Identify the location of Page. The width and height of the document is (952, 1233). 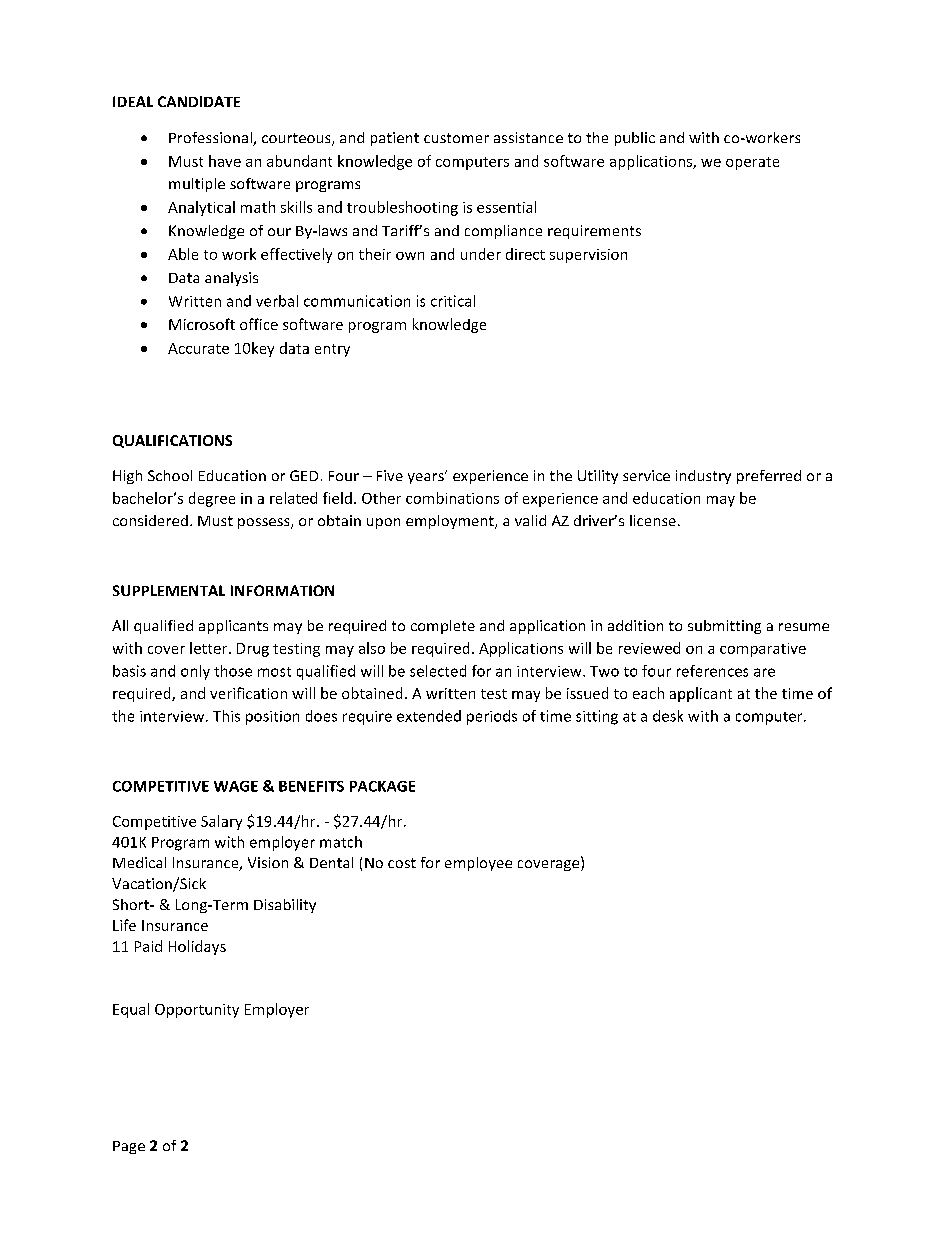
(129, 1147).
